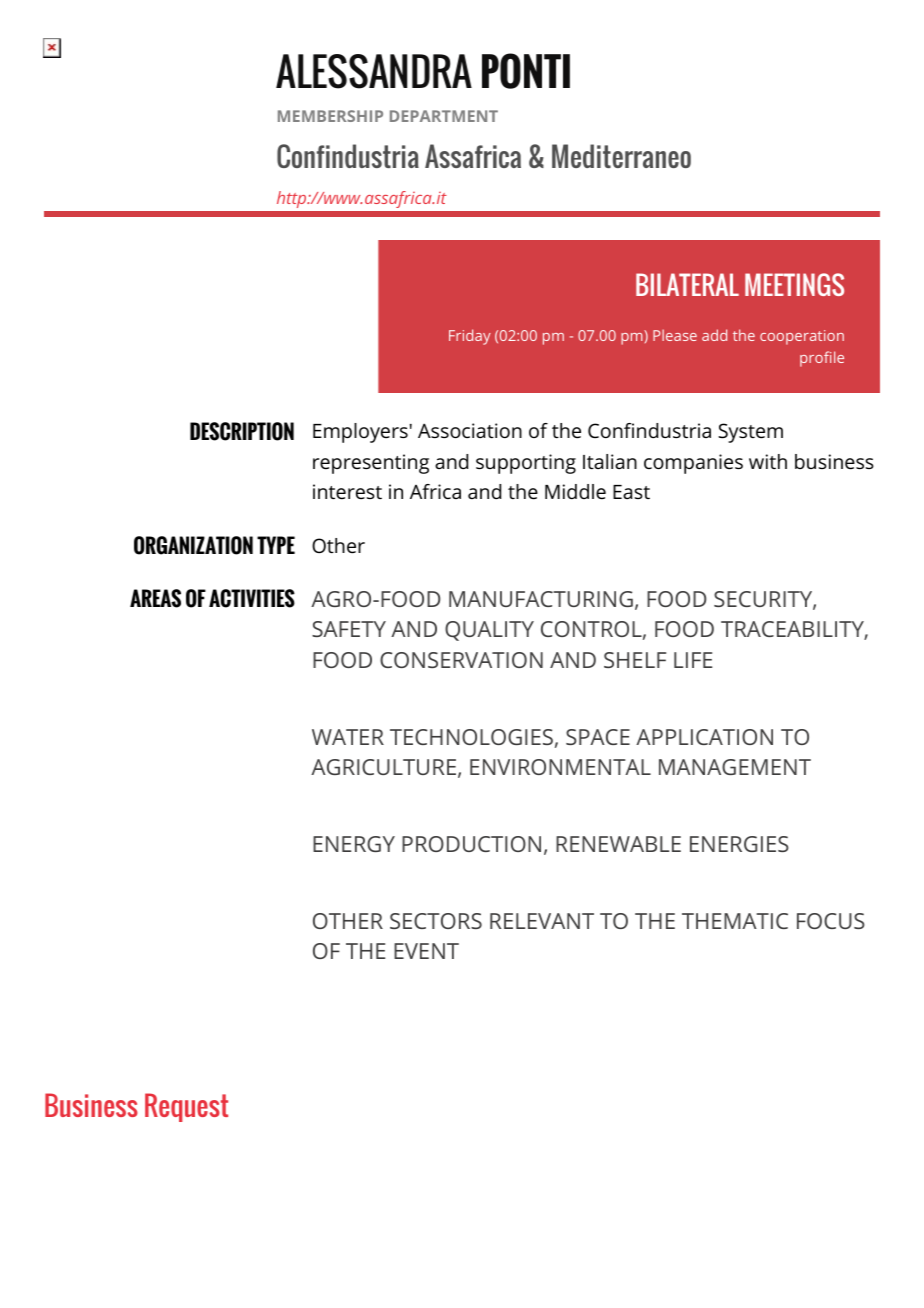 Image resolution: width=924 pixels, height=1308 pixels. Describe the element at coordinates (186, 1107) in the document. I see `Request` at that location.
